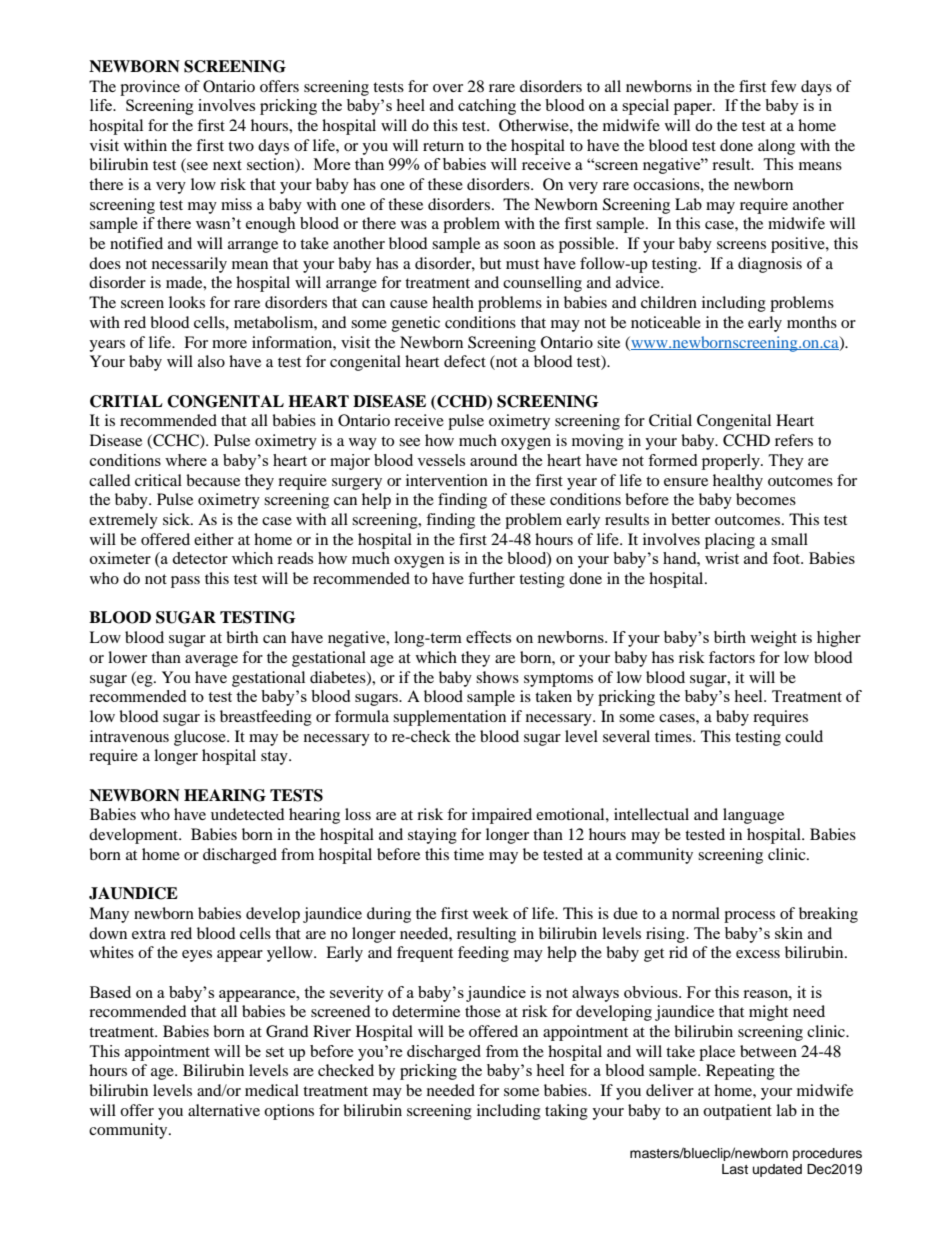 The width and height of the screenshot is (952, 1233). Describe the element at coordinates (201, 738) in the screenshot. I see `glucose` at that location.
